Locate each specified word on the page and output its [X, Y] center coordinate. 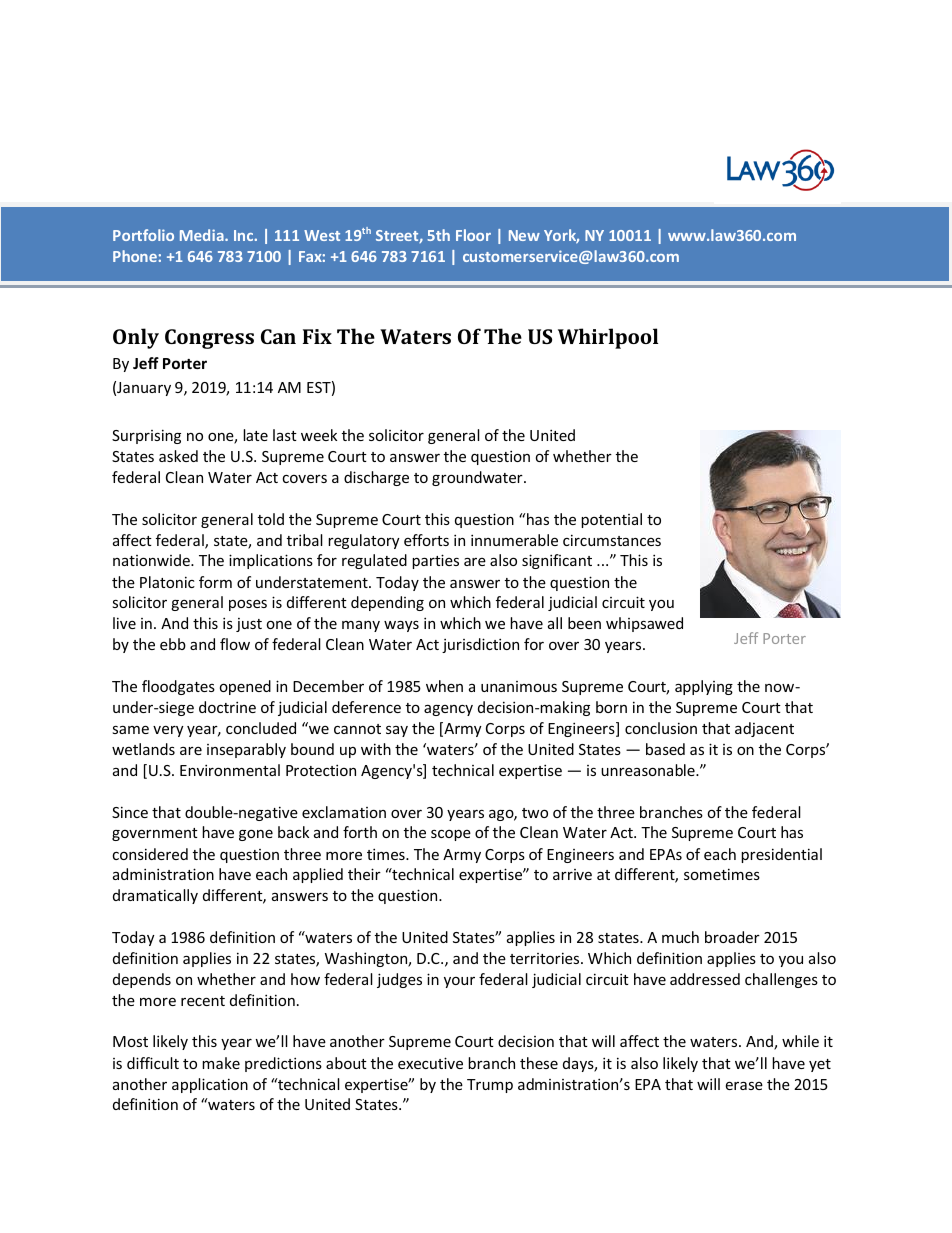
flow [235, 644]
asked [178, 456]
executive [430, 1063]
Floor [473, 235]
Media [203, 235]
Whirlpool [608, 338]
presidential [781, 855]
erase [744, 1085]
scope [451, 835]
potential [611, 520]
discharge [376, 478]
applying [704, 687]
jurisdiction [480, 645]
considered [150, 854]
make [221, 1063]
